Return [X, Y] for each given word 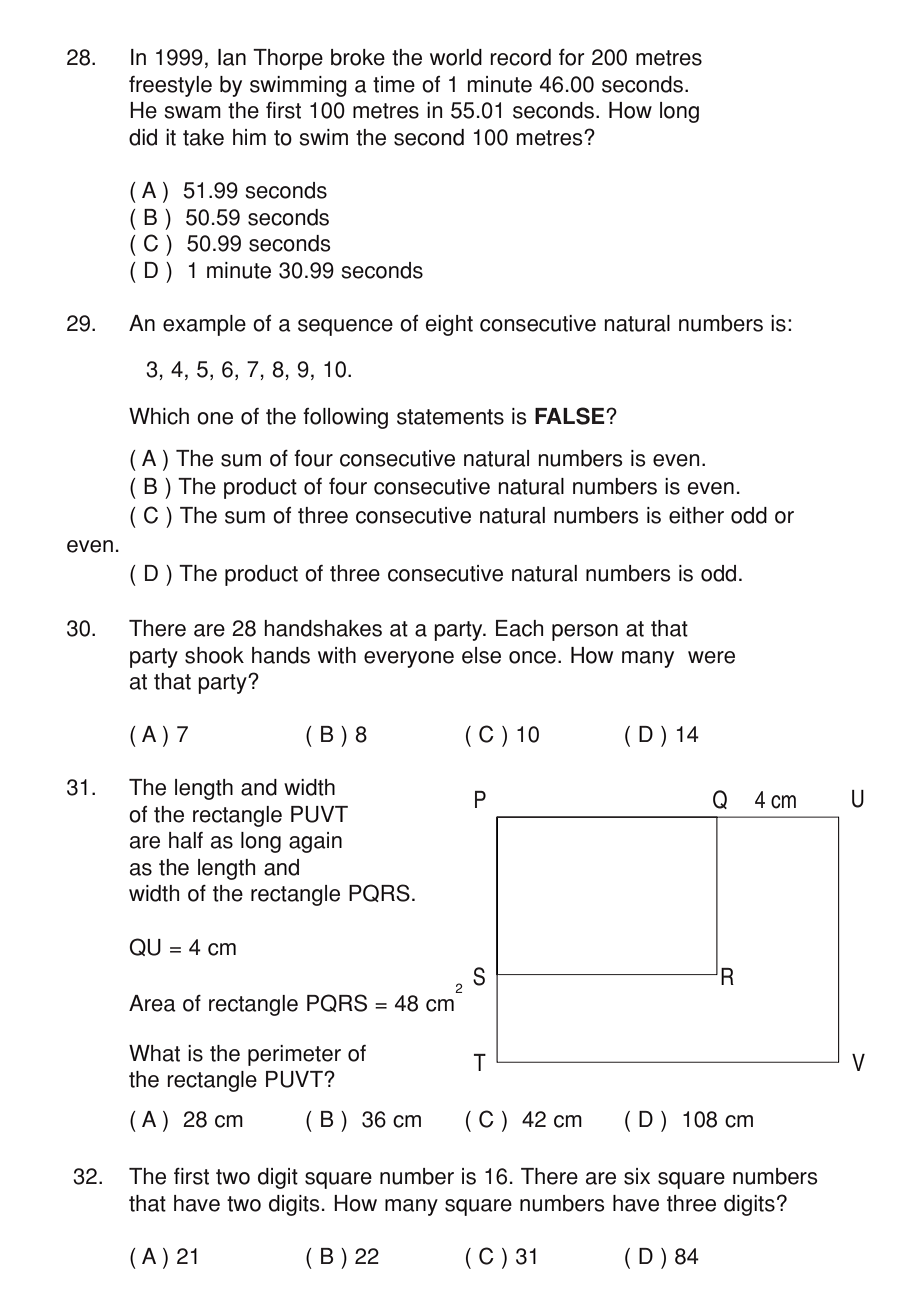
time [394, 84]
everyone [409, 659]
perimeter [294, 1055]
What [154, 1053]
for [571, 57]
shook [214, 655]
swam [192, 112]
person [585, 632]
